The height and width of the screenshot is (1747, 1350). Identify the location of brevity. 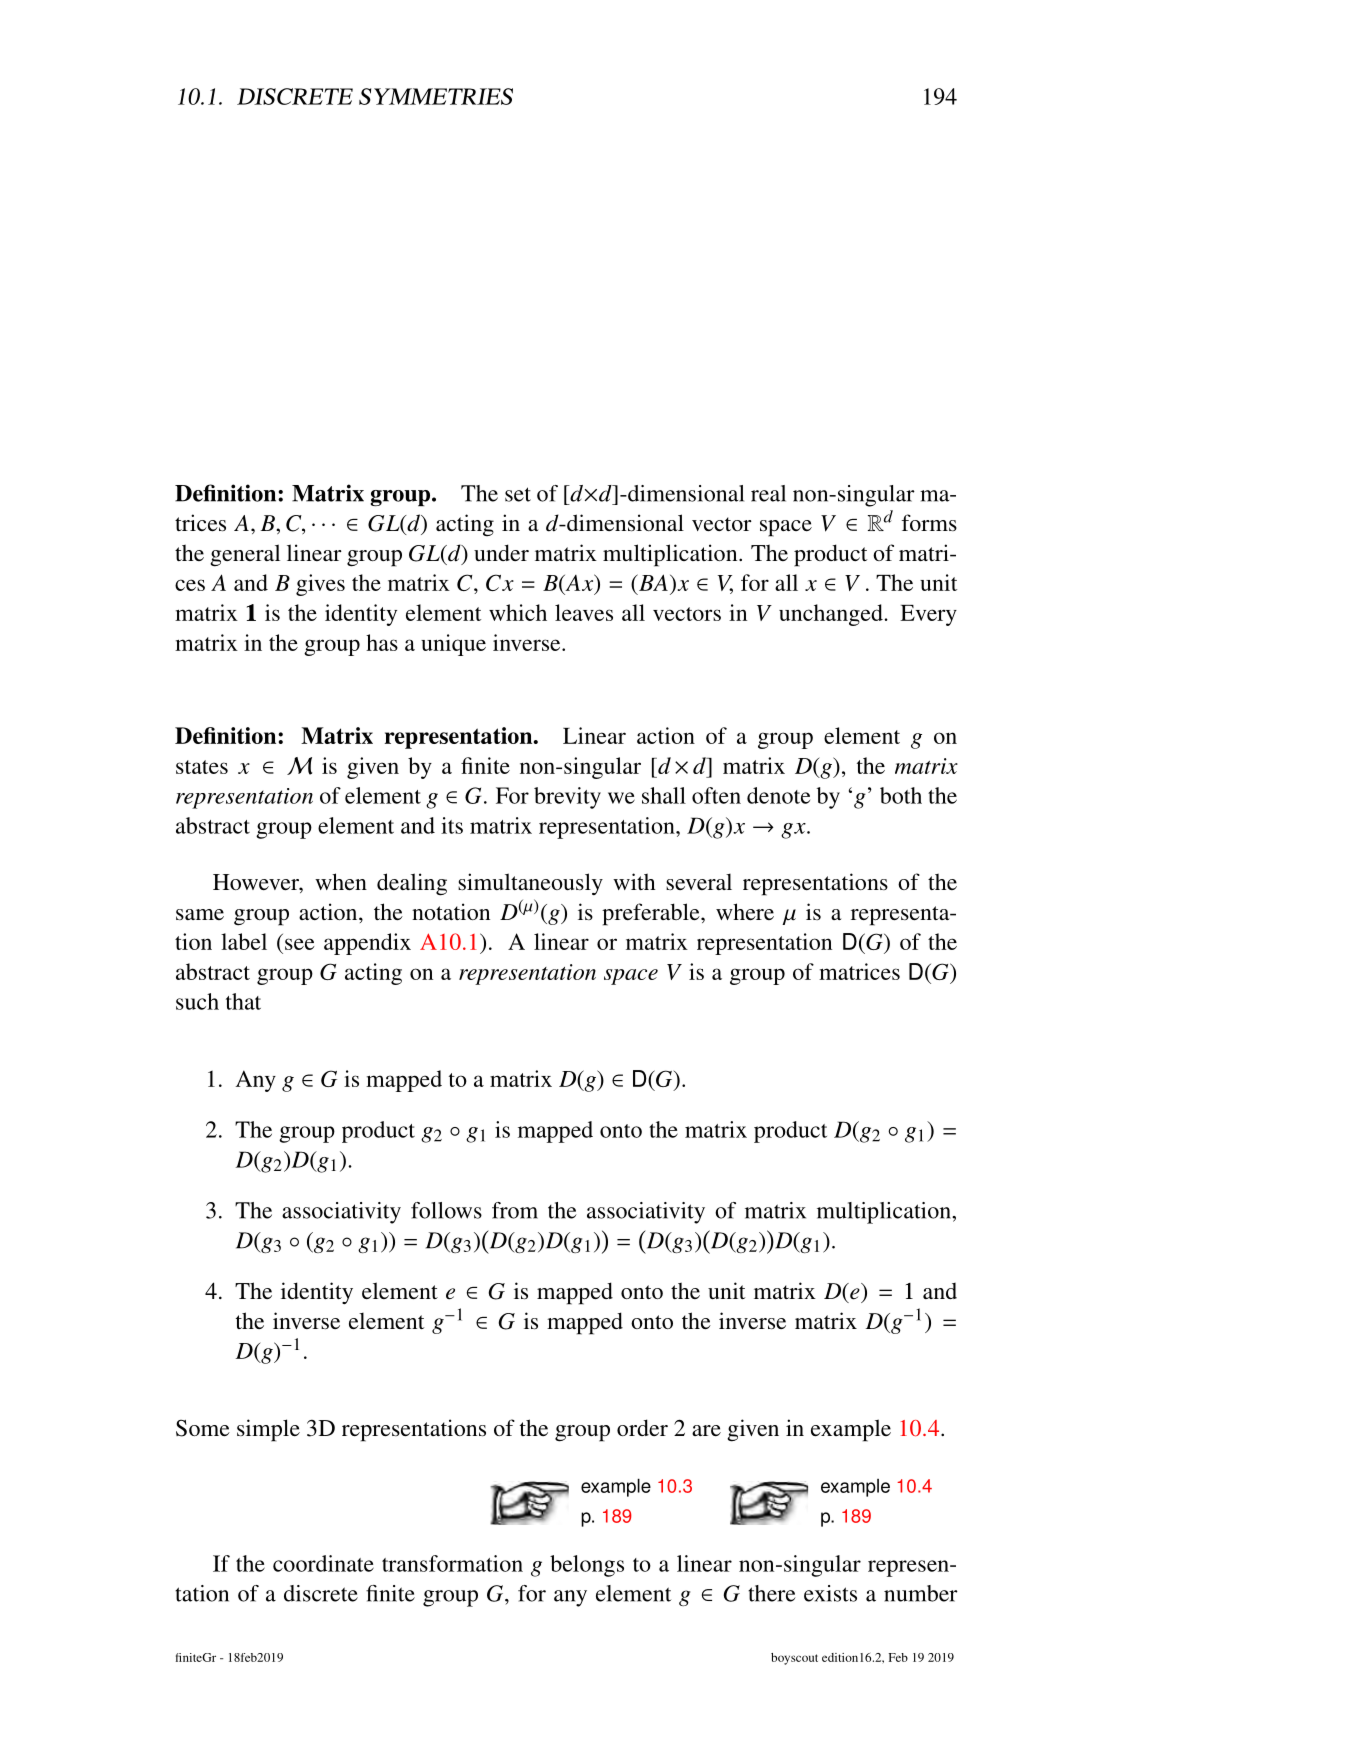
(567, 798).
